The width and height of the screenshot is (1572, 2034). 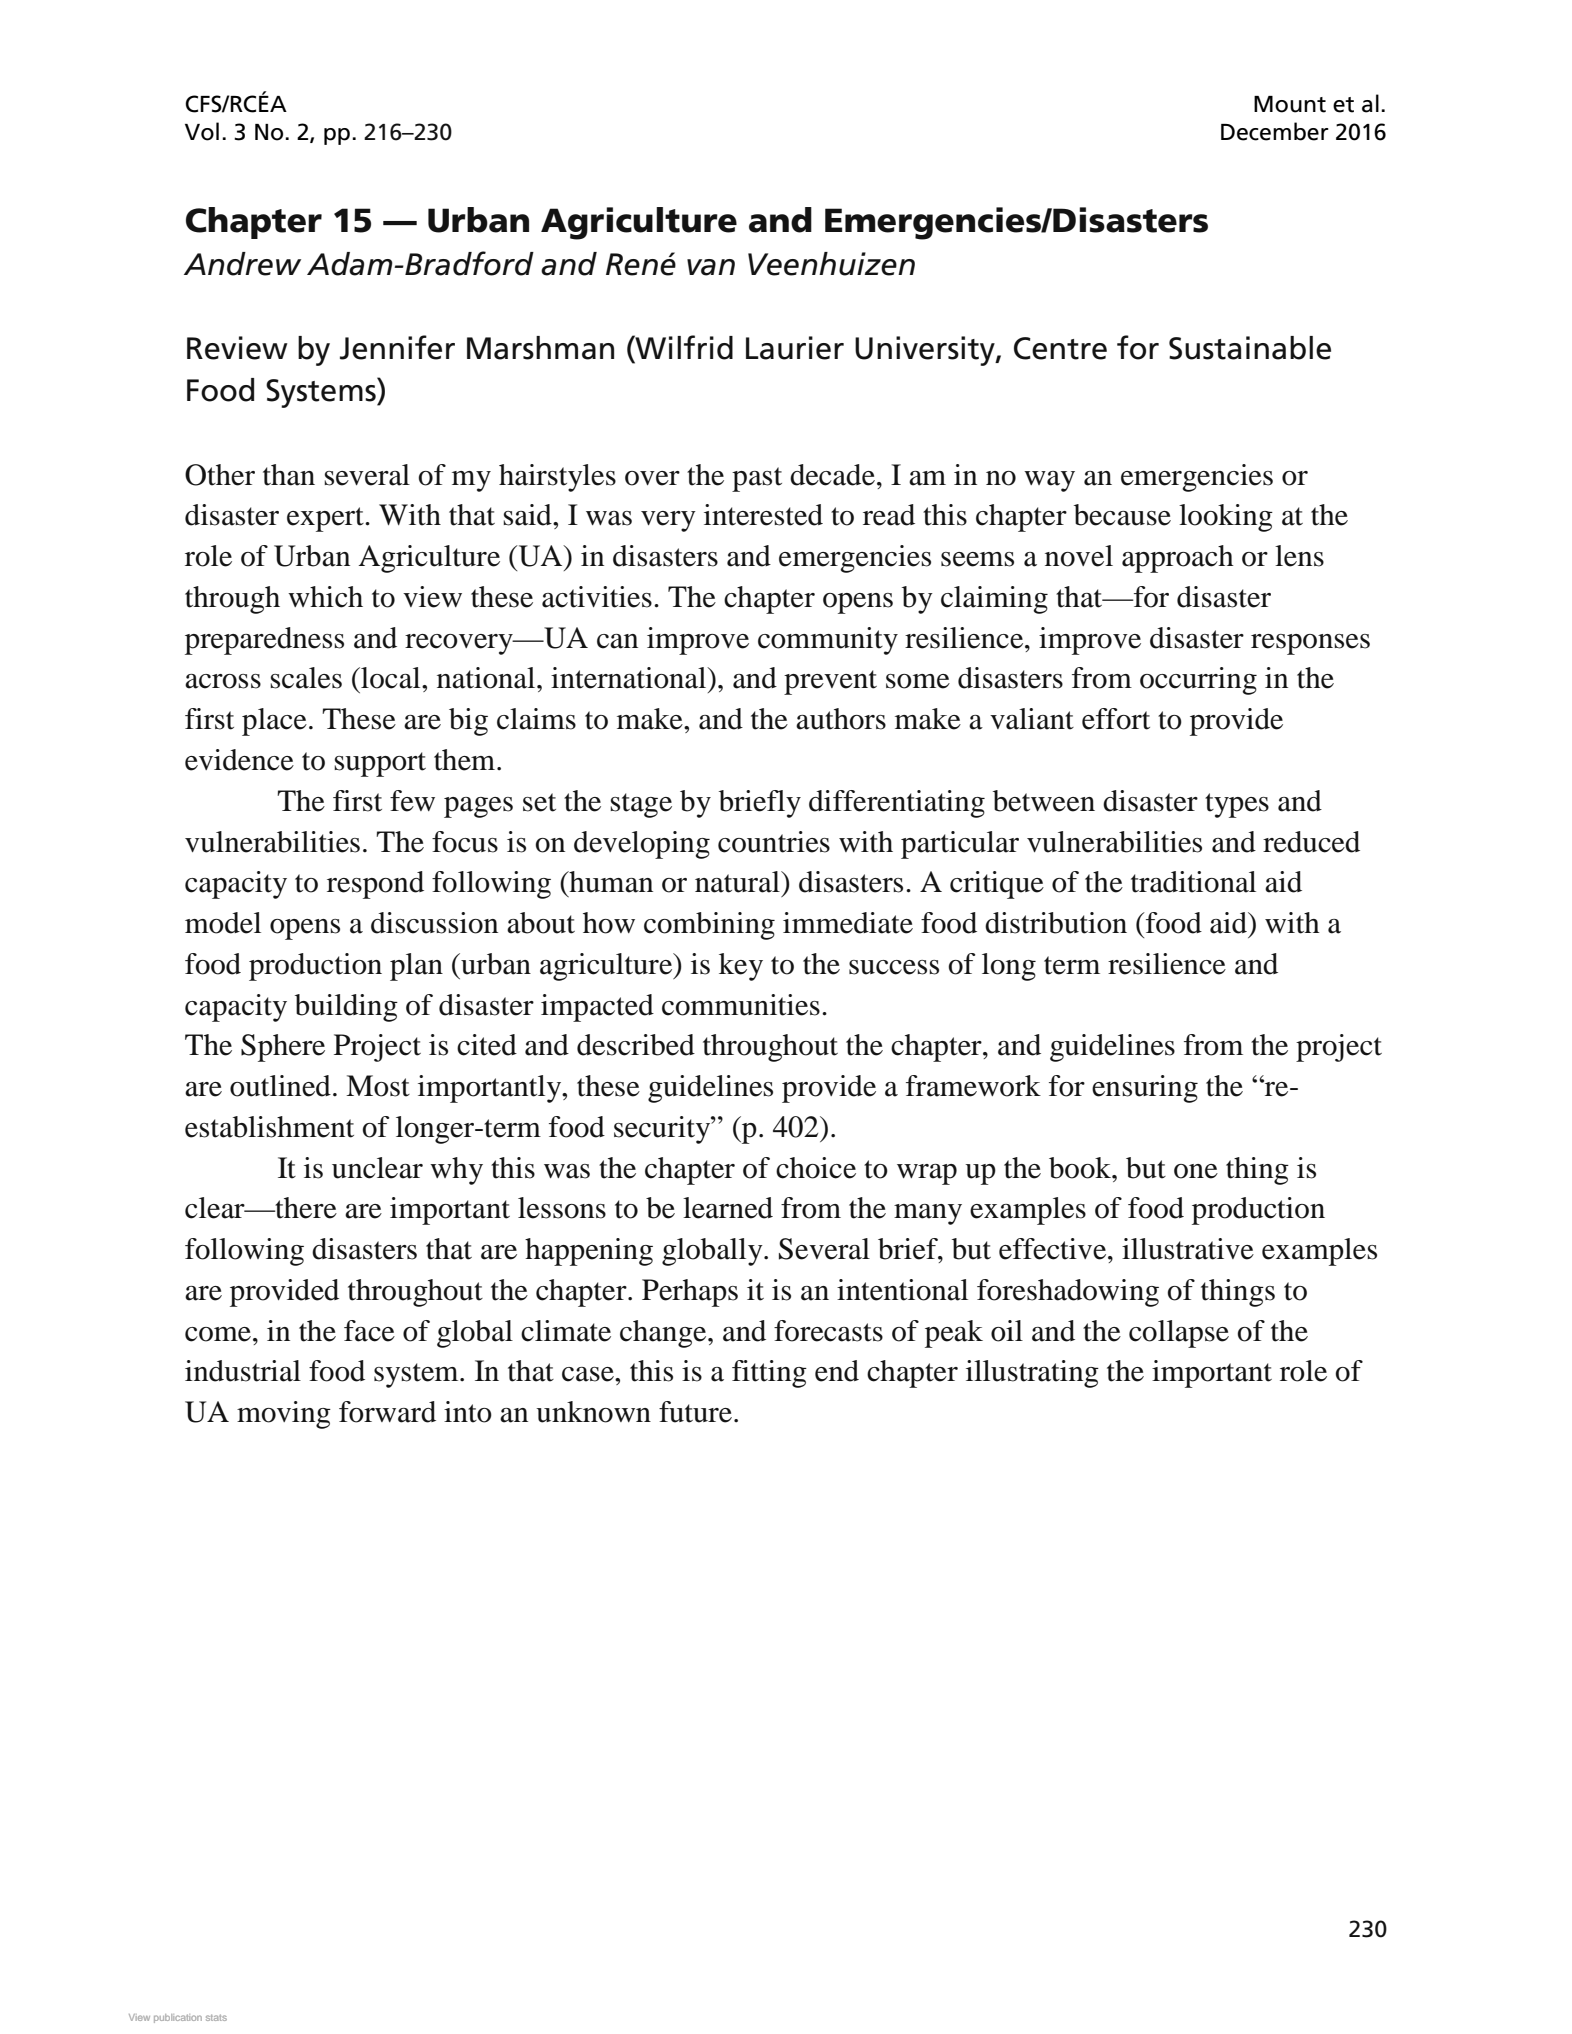 What do you see at coordinates (178, 2018) in the screenshot?
I see `publication` at bounding box center [178, 2018].
